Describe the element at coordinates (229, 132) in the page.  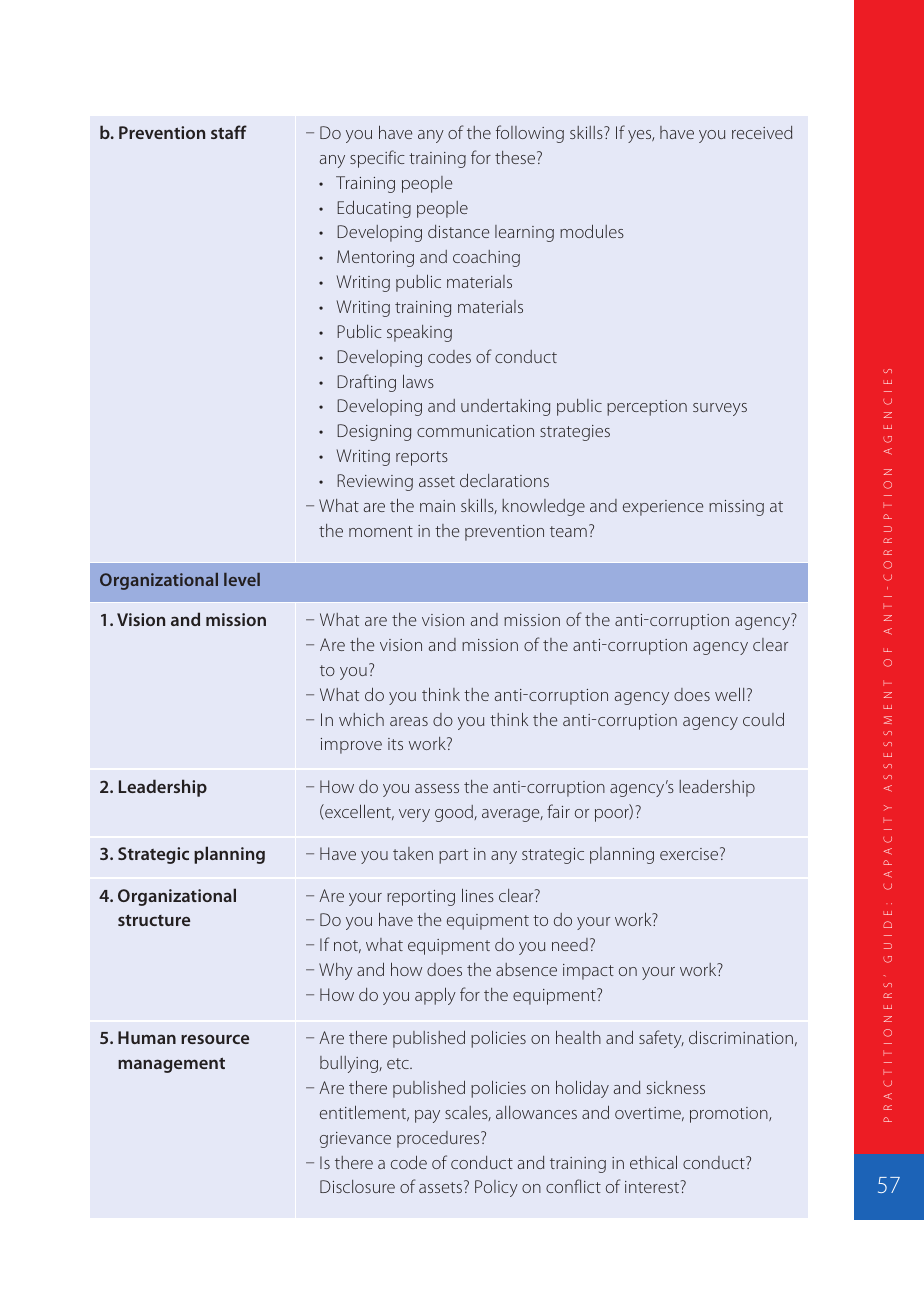
I see `staff` at that location.
